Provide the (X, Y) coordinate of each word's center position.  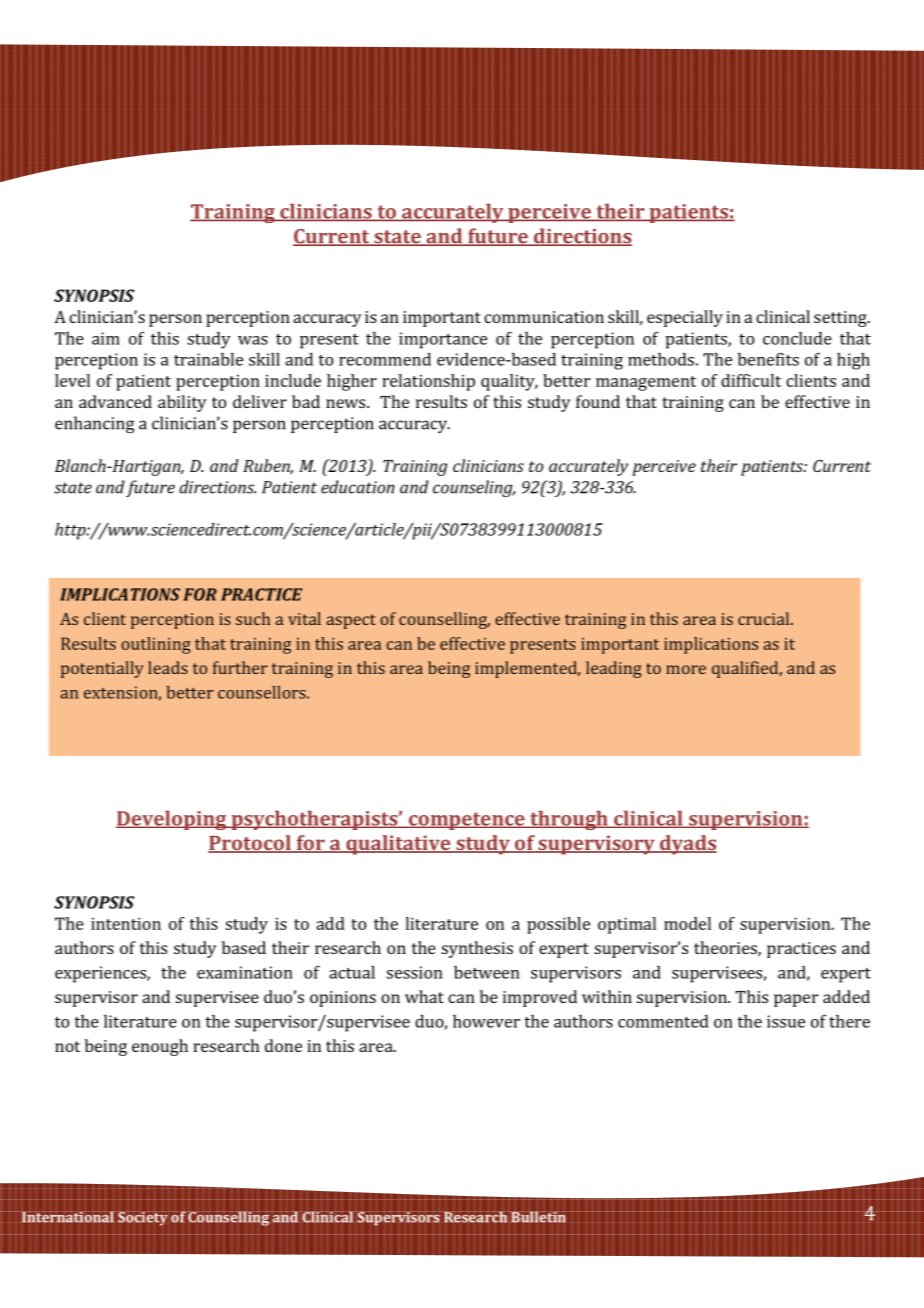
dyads (687, 845)
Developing (172, 820)
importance (443, 340)
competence (466, 821)
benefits (768, 359)
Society (144, 1218)
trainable (208, 359)
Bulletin (537, 1217)
